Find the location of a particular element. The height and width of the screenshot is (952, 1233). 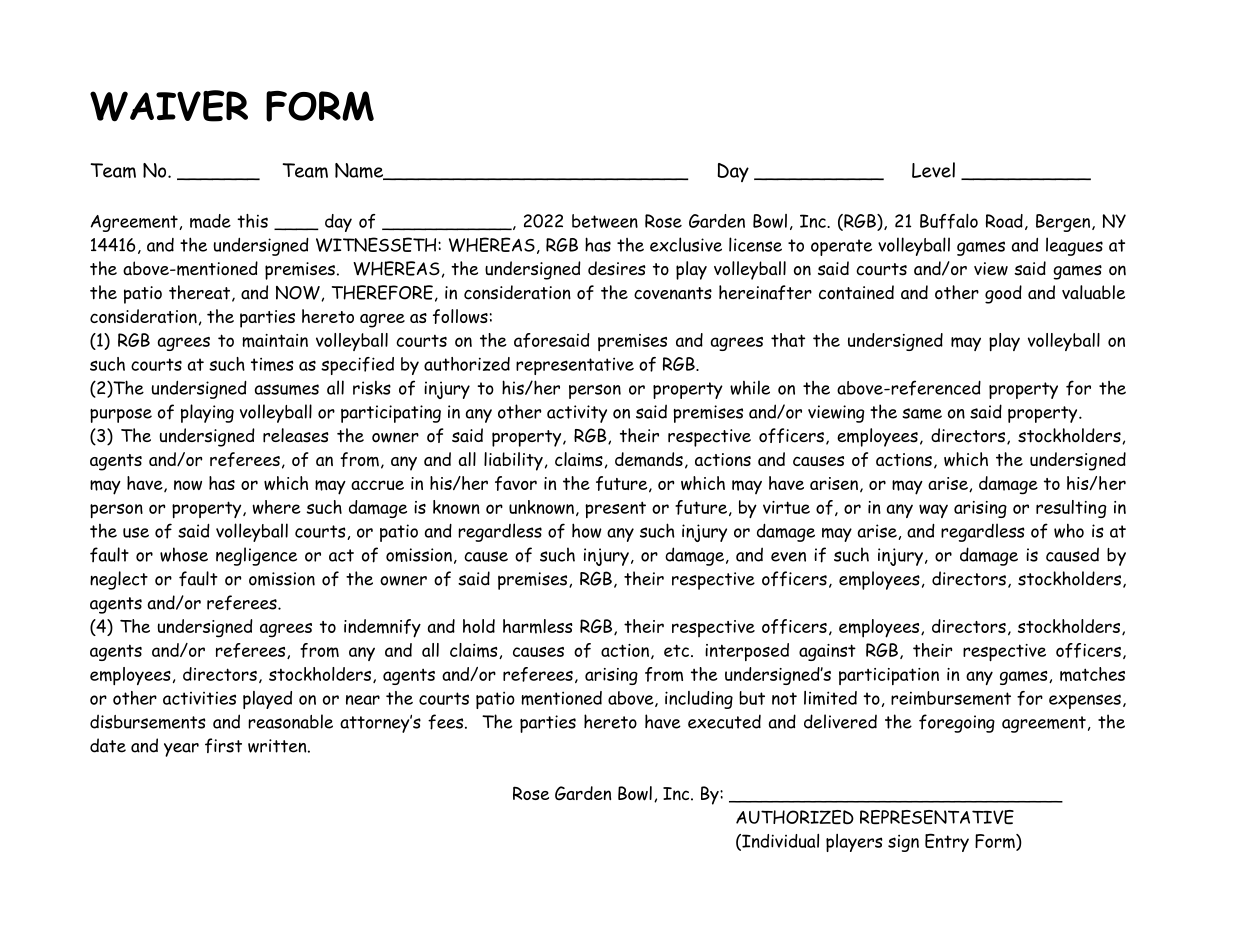

WAIVER is located at coordinates (169, 106).
